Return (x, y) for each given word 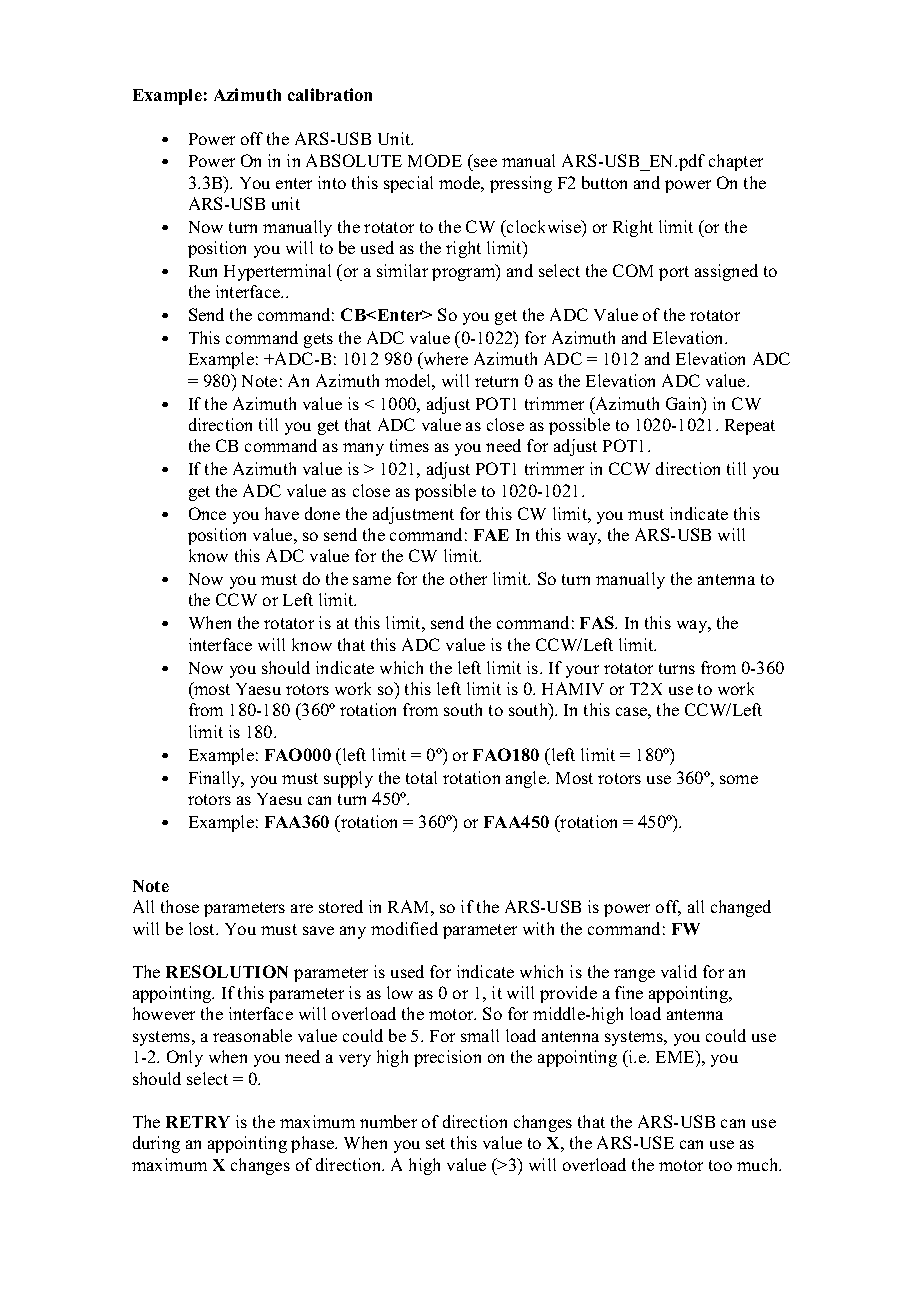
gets (318, 340)
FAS (598, 622)
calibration (330, 94)
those (180, 906)
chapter (736, 162)
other (468, 578)
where (444, 360)
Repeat (750, 427)
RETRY (198, 1122)
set (435, 1143)
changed (741, 908)
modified (404, 928)
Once (207, 513)
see (485, 162)
